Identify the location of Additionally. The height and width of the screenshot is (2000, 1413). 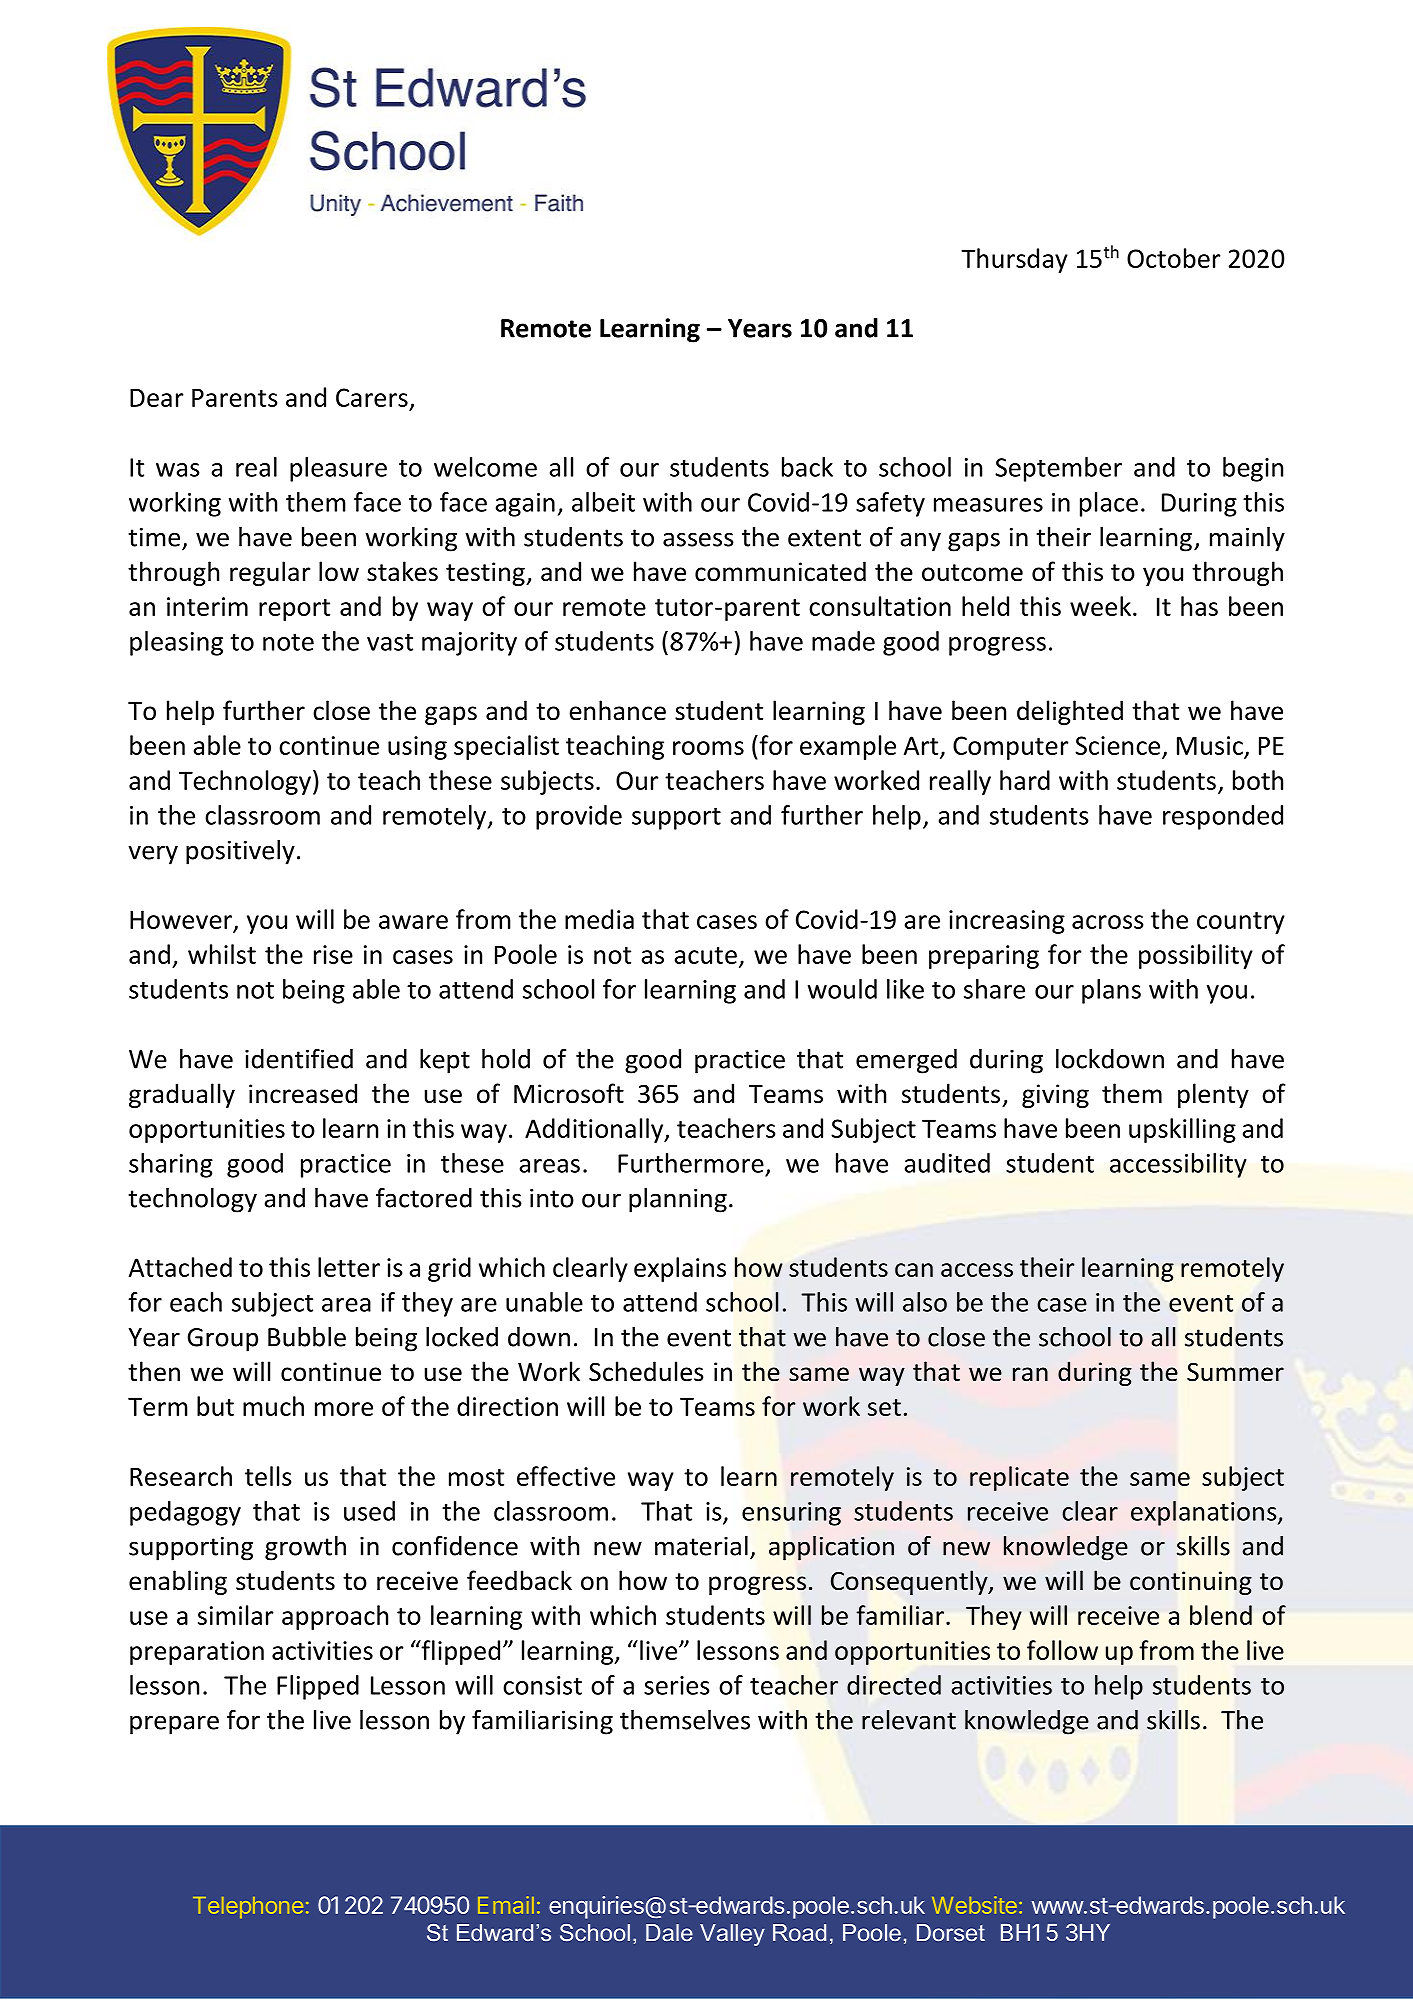
(595, 1130).
